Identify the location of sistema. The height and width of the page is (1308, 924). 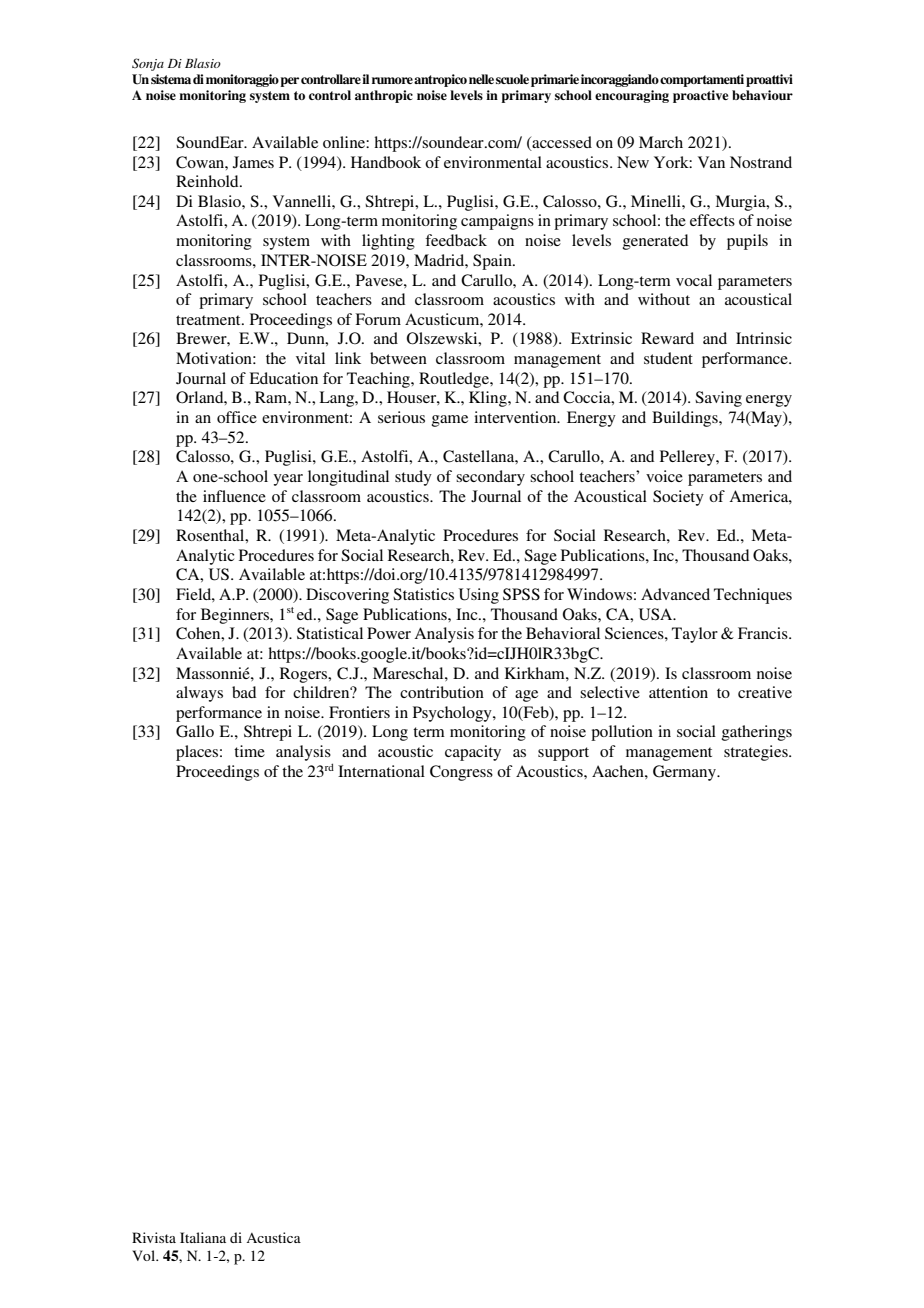
(171, 79).
